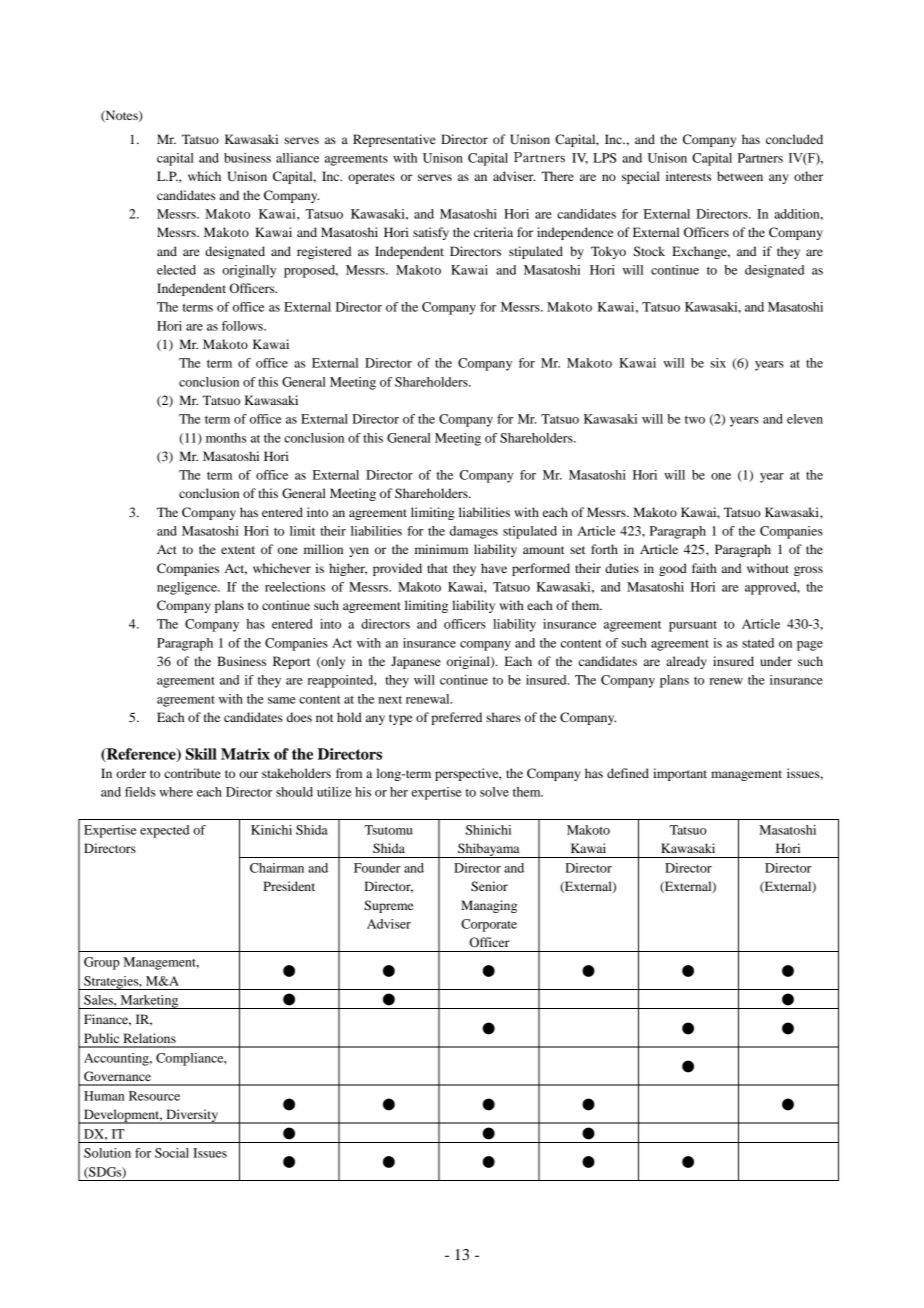 This image has width=924, height=1308. What do you see at coordinates (680, 774) in the image?
I see `important` at bounding box center [680, 774].
